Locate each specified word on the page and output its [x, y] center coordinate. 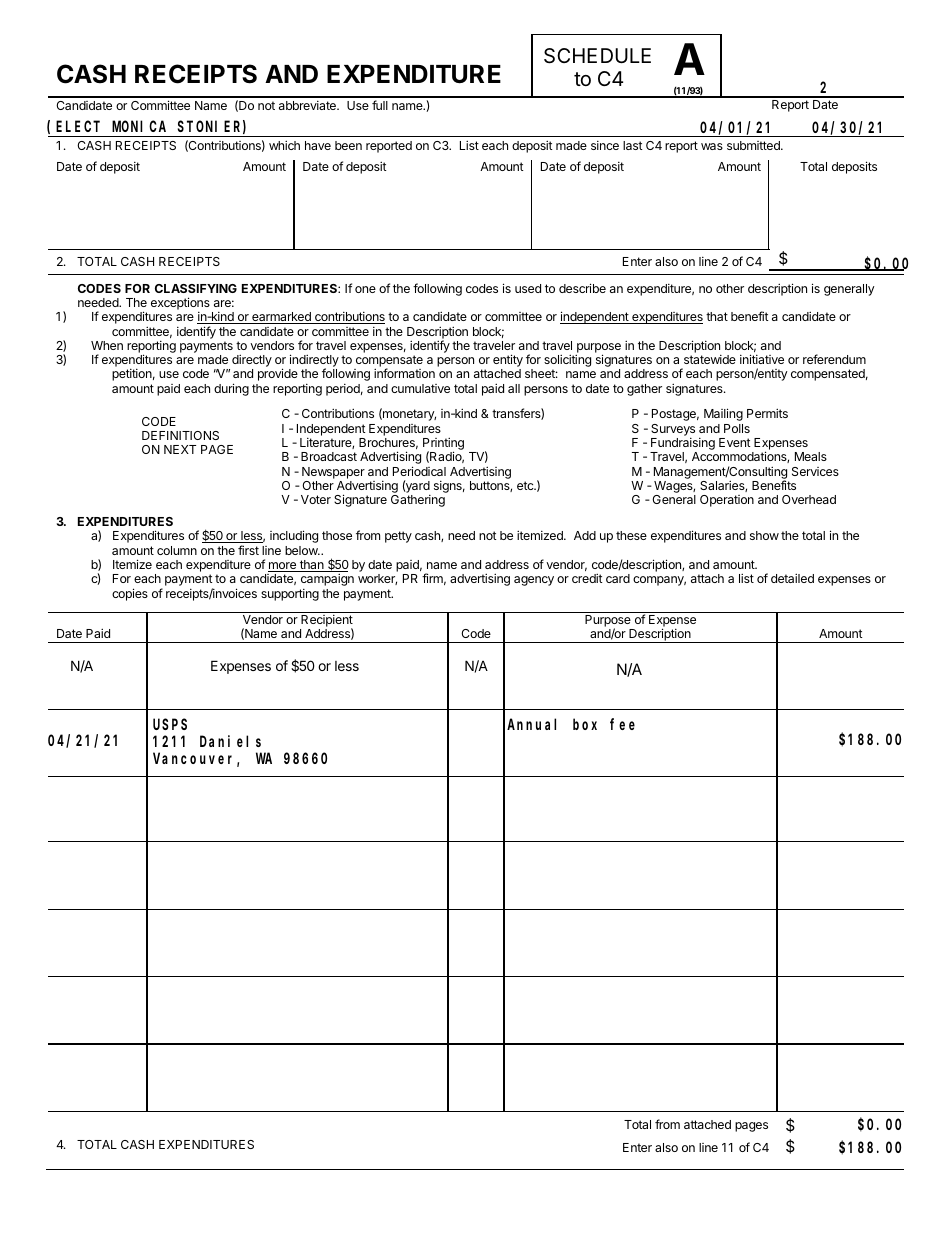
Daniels [230, 741]
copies [130, 594]
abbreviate [308, 105]
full [380, 105]
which [284, 145]
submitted [754, 145]
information [404, 373]
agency [534, 581]
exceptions [180, 305]
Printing [443, 445]
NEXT [180, 449]
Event [735, 442]
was [712, 146]
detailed [792, 578]
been [348, 145]
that [717, 316]
